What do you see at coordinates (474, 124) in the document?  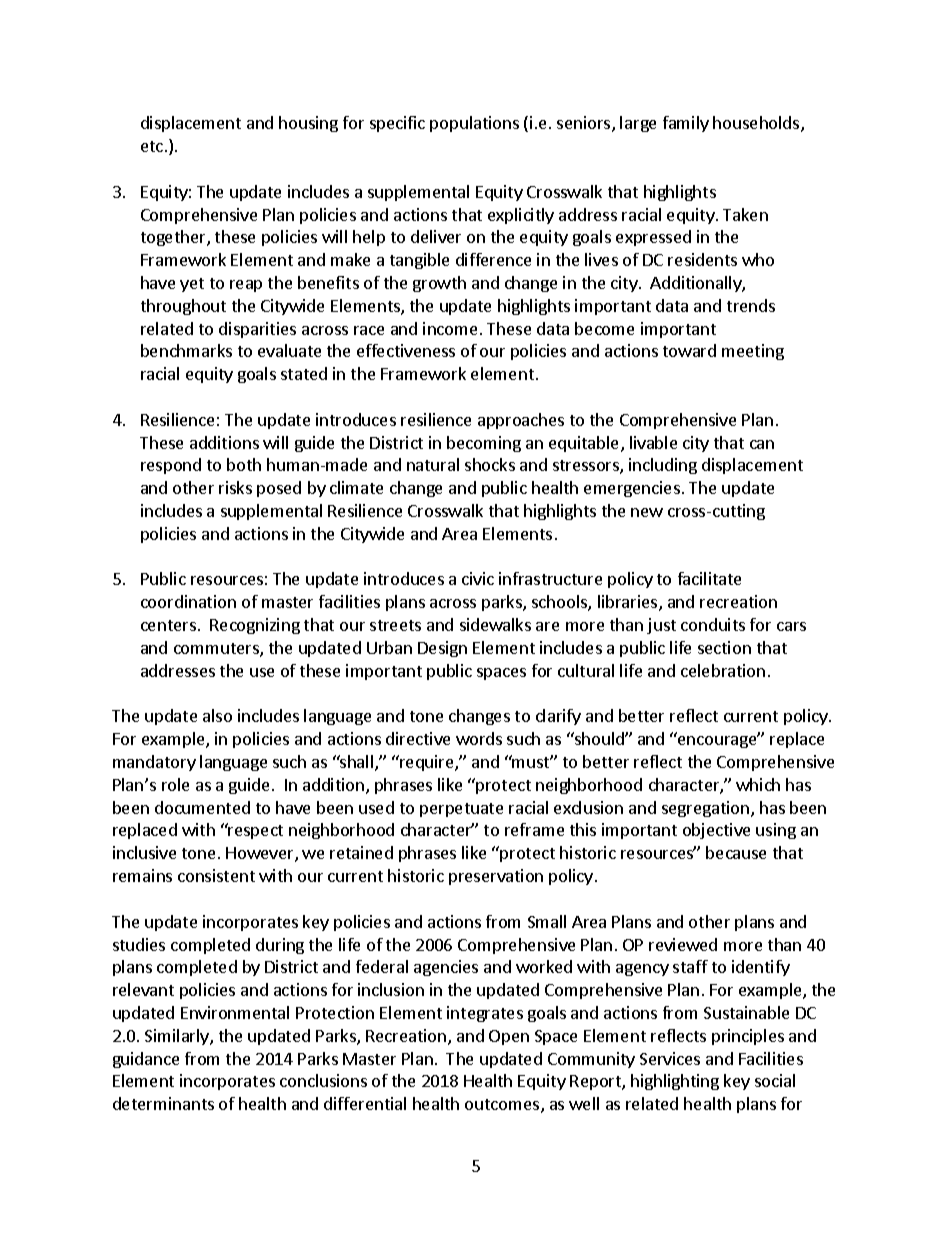 I see `populations` at bounding box center [474, 124].
